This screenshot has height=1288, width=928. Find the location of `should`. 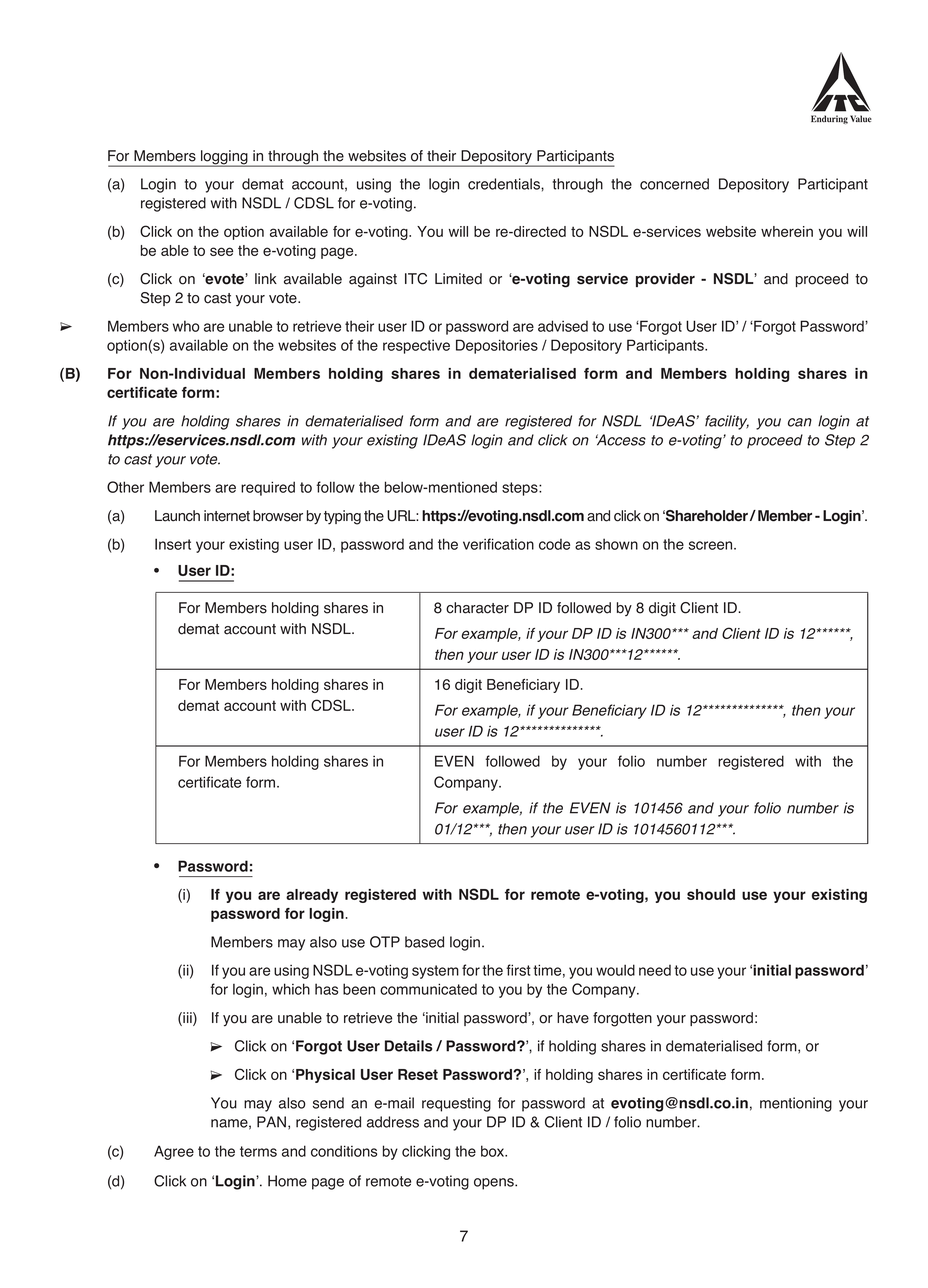

should is located at coordinates (711, 894).
